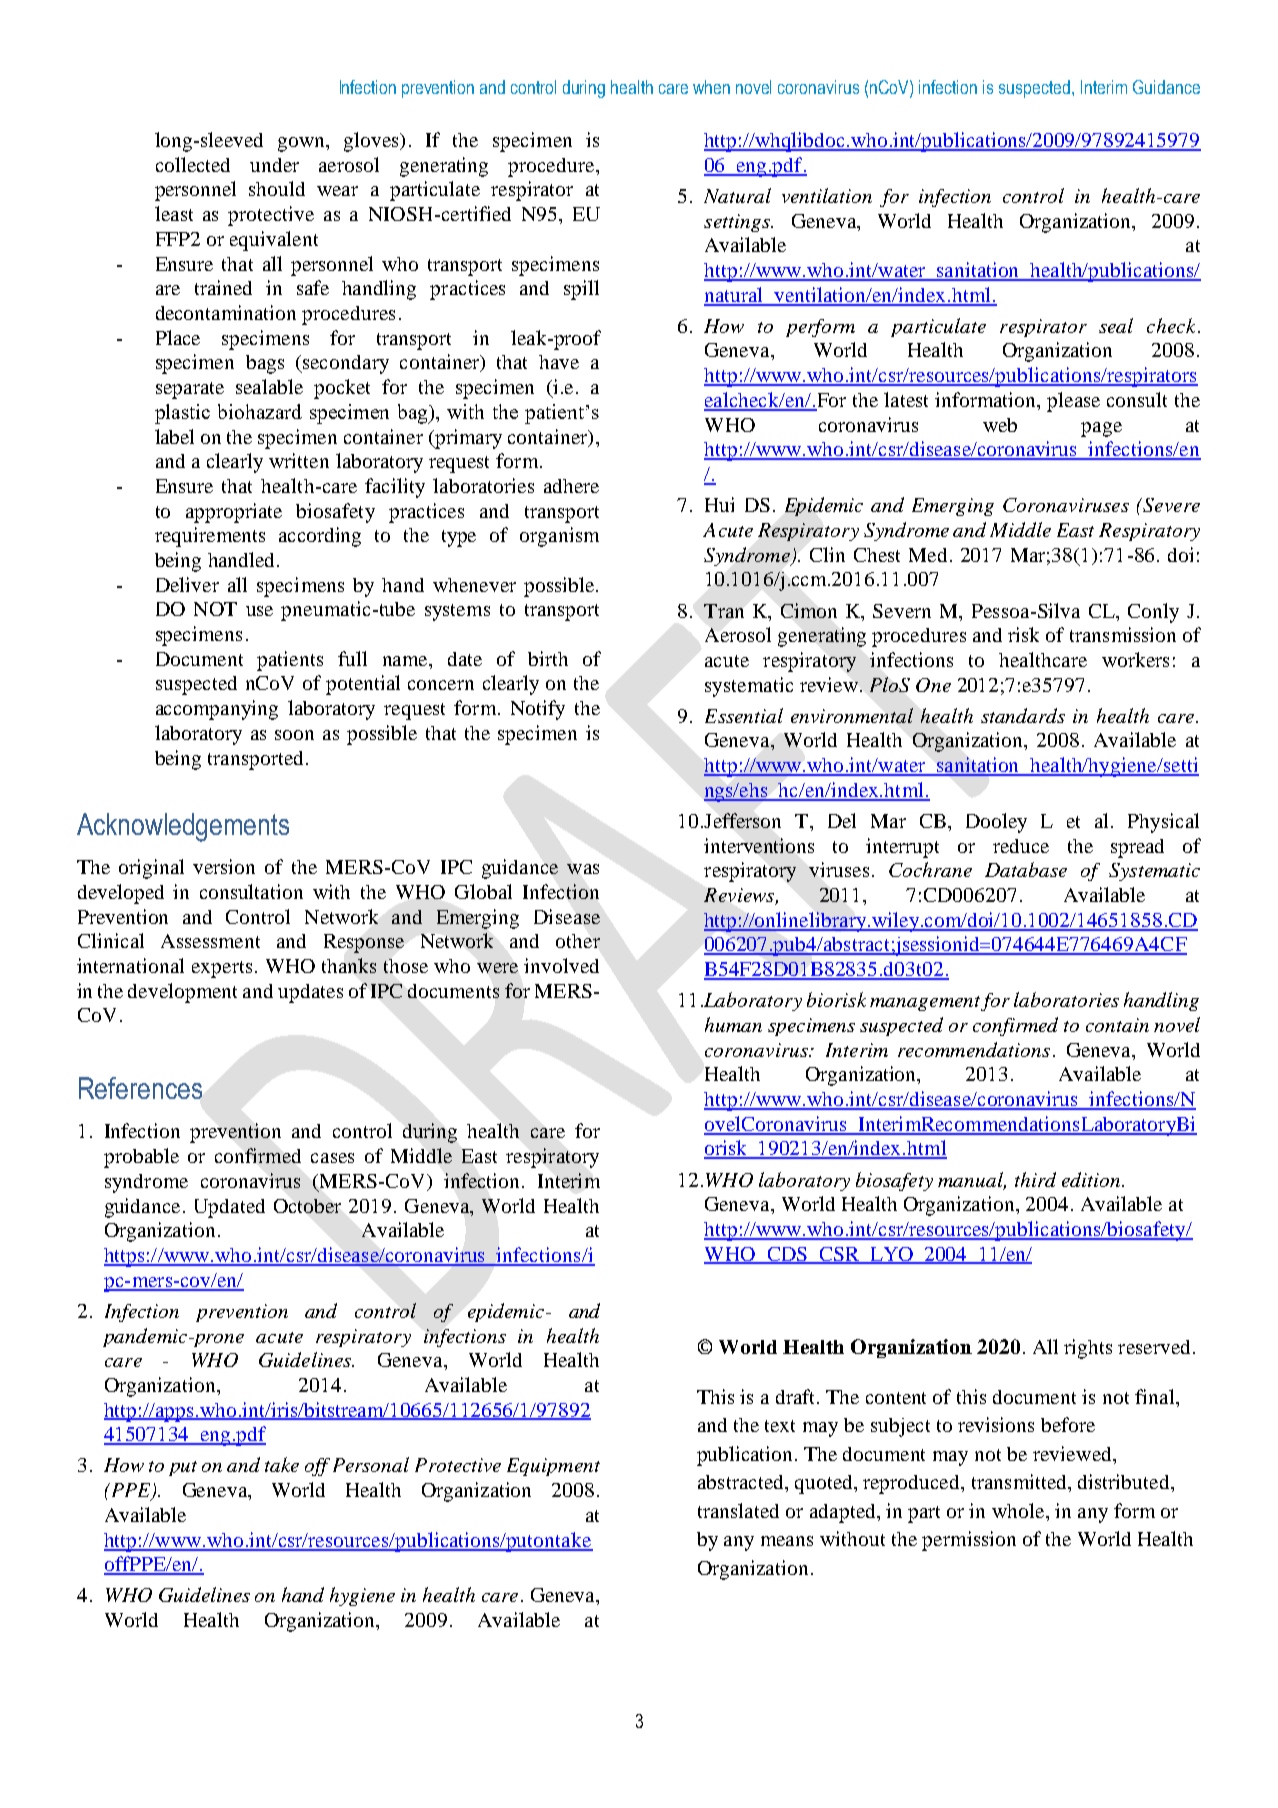  What do you see at coordinates (548, 658) in the screenshot?
I see `birth` at bounding box center [548, 658].
